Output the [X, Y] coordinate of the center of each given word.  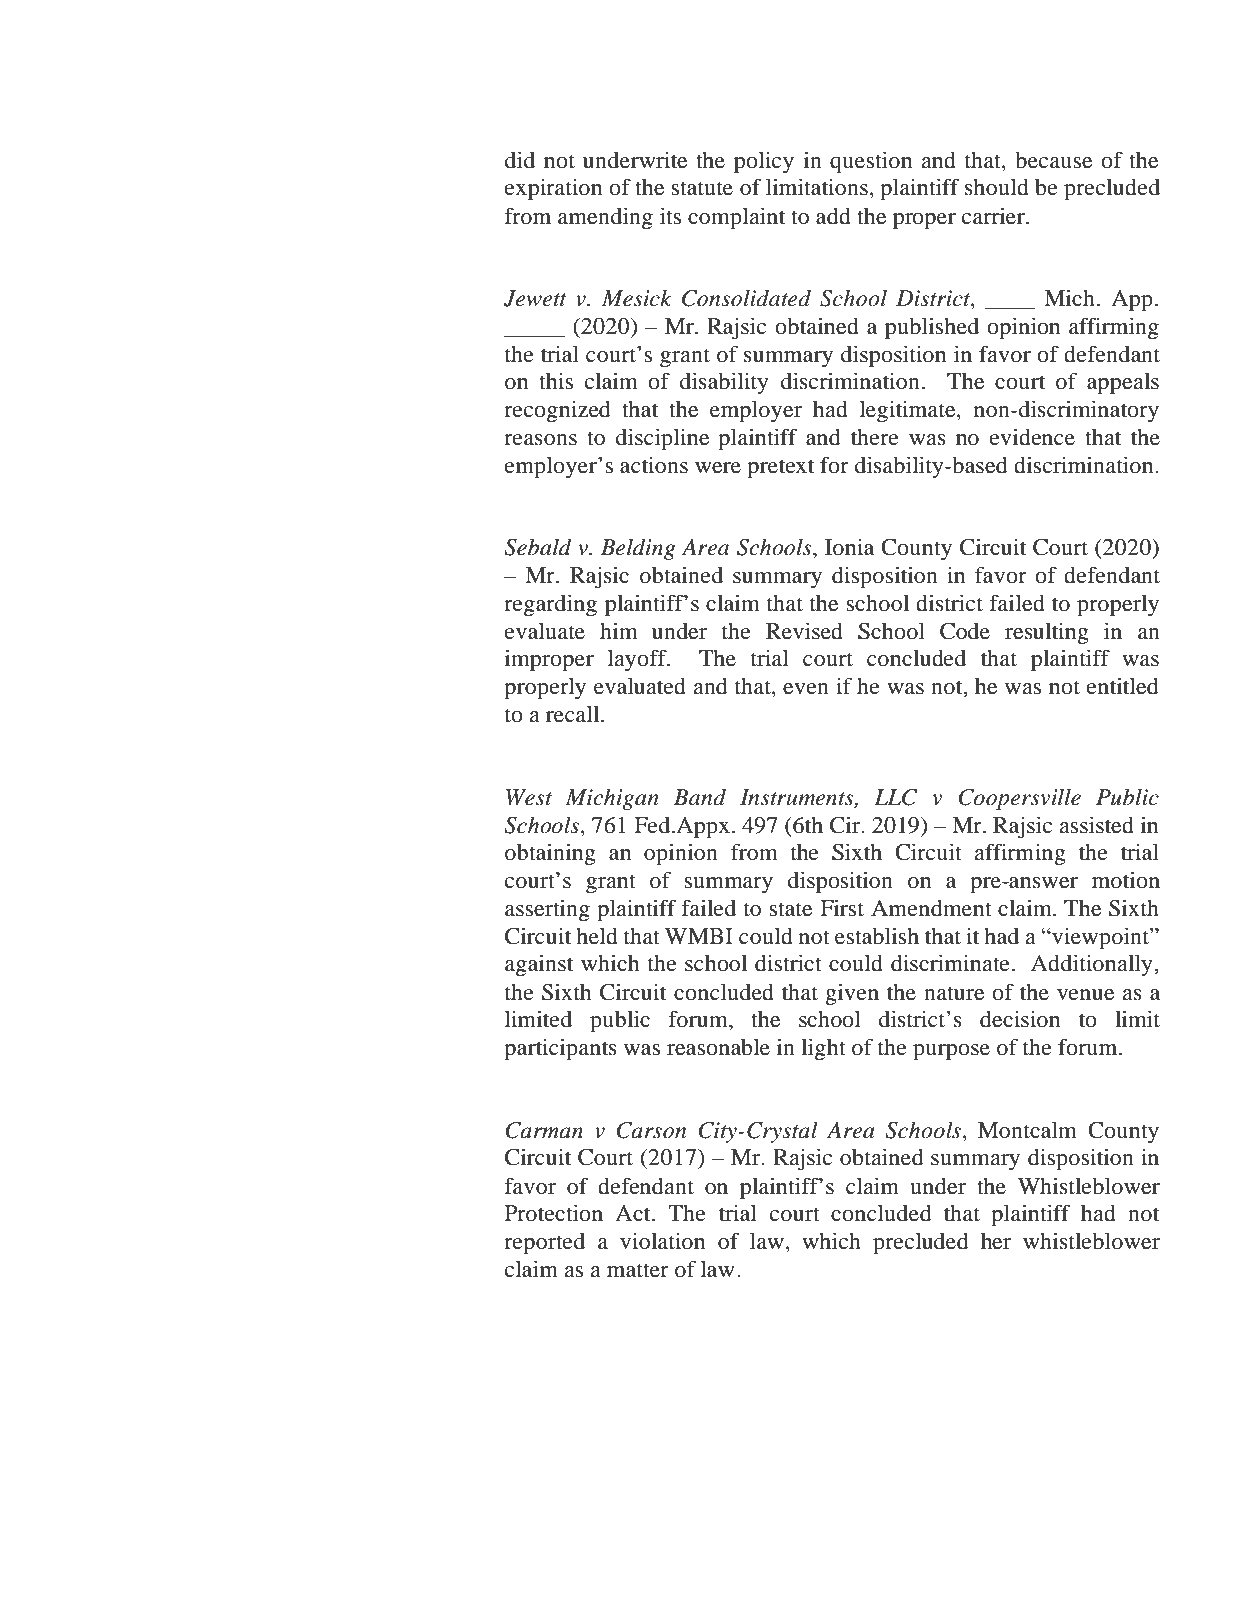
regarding [550, 605]
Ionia [849, 547]
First [842, 908]
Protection [554, 1213]
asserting [547, 910]
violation [662, 1241]
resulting [1047, 633]
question [871, 162]
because [1053, 160]
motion [1126, 880]
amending [605, 218]
